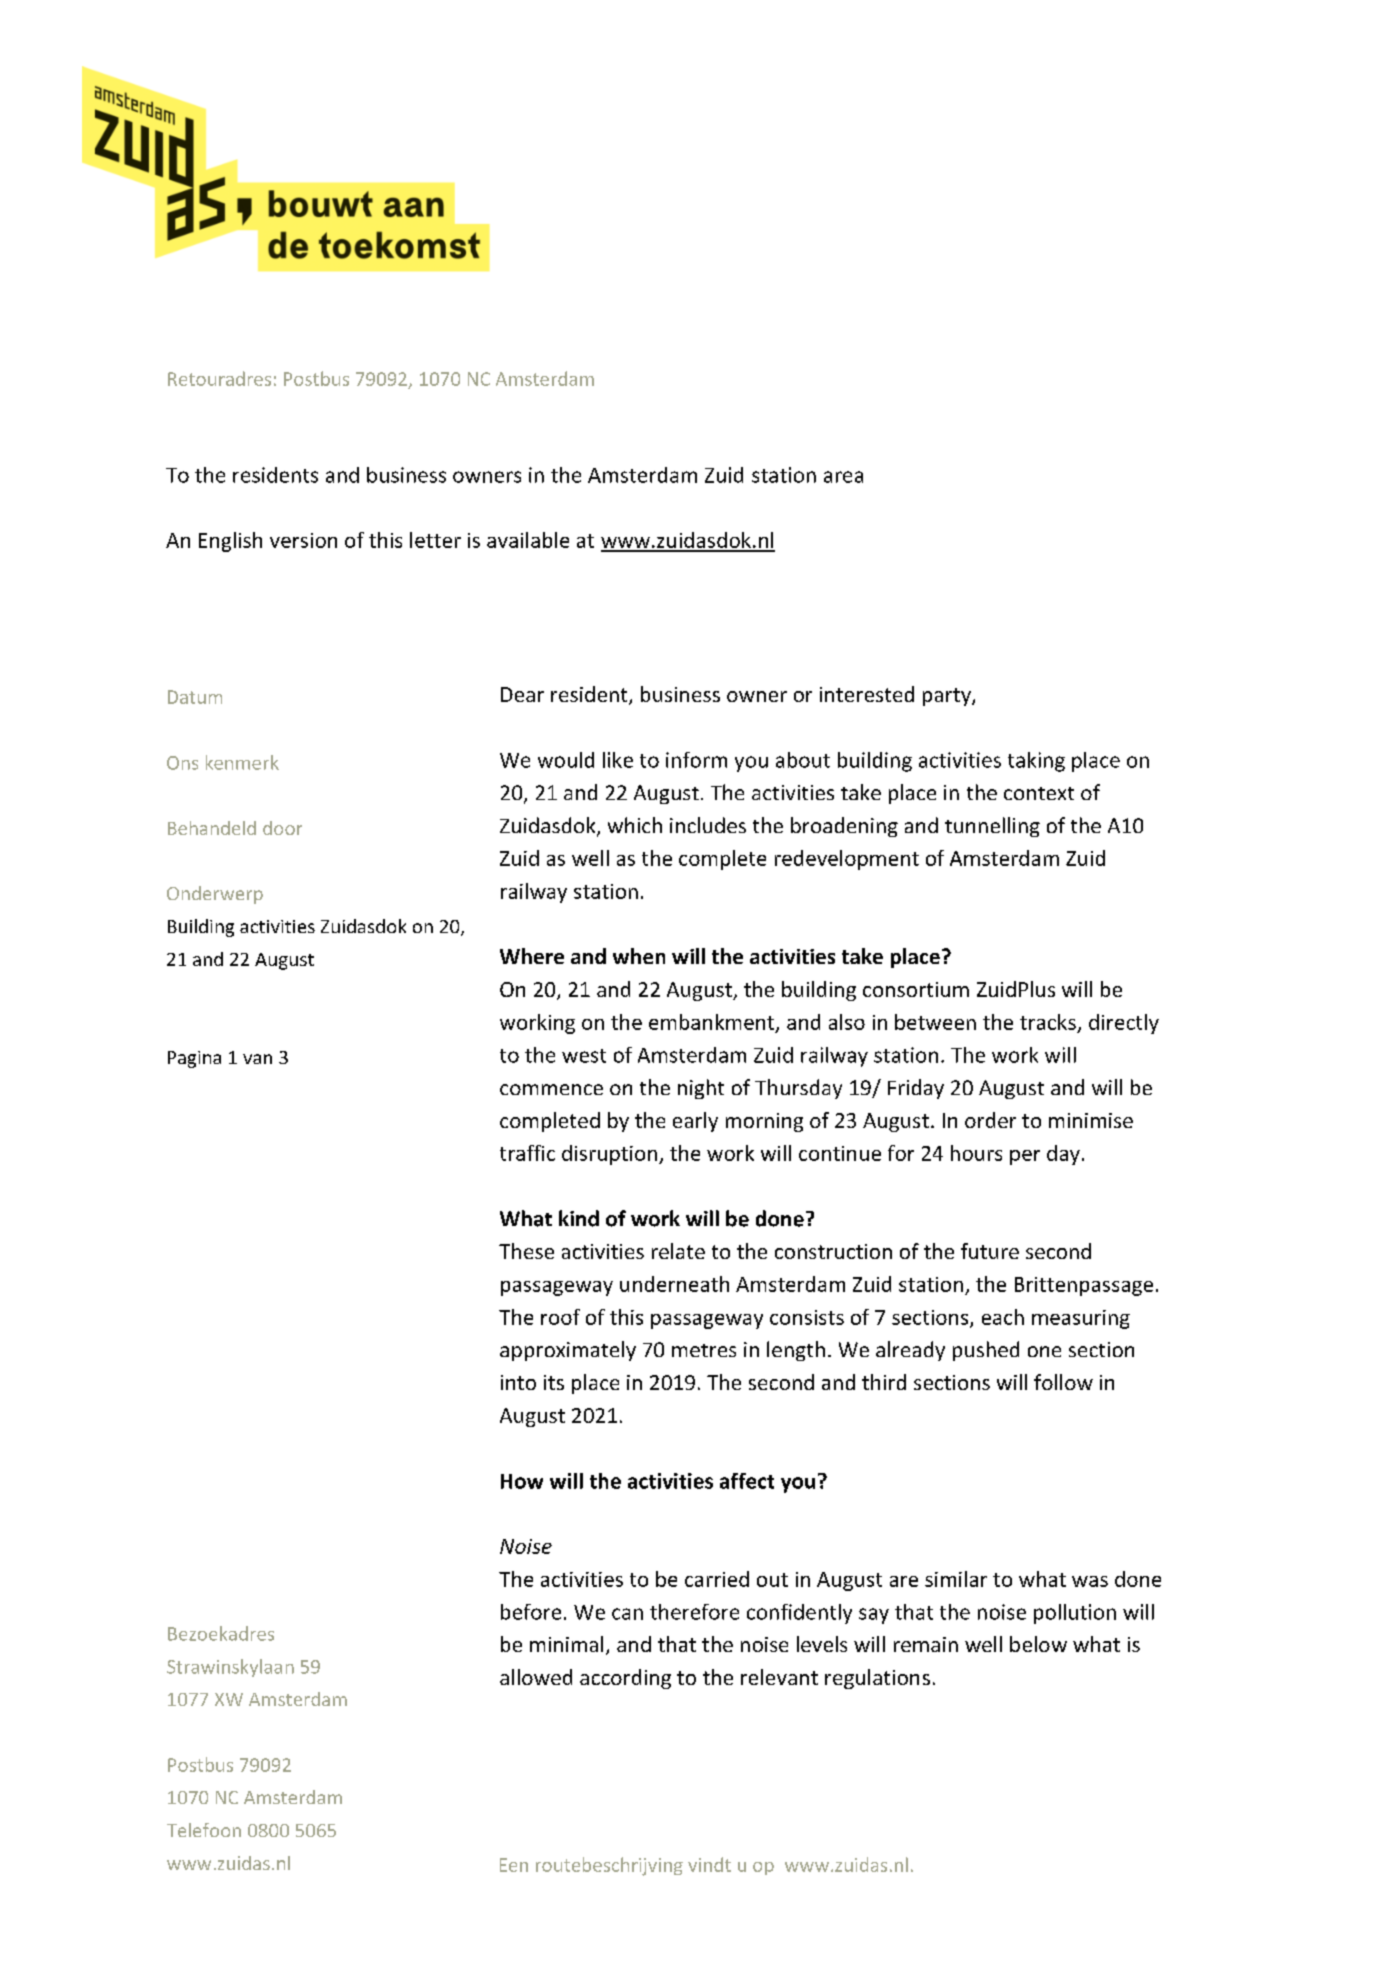  What do you see at coordinates (678, 1251) in the screenshot?
I see `relate` at bounding box center [678, 1251].
